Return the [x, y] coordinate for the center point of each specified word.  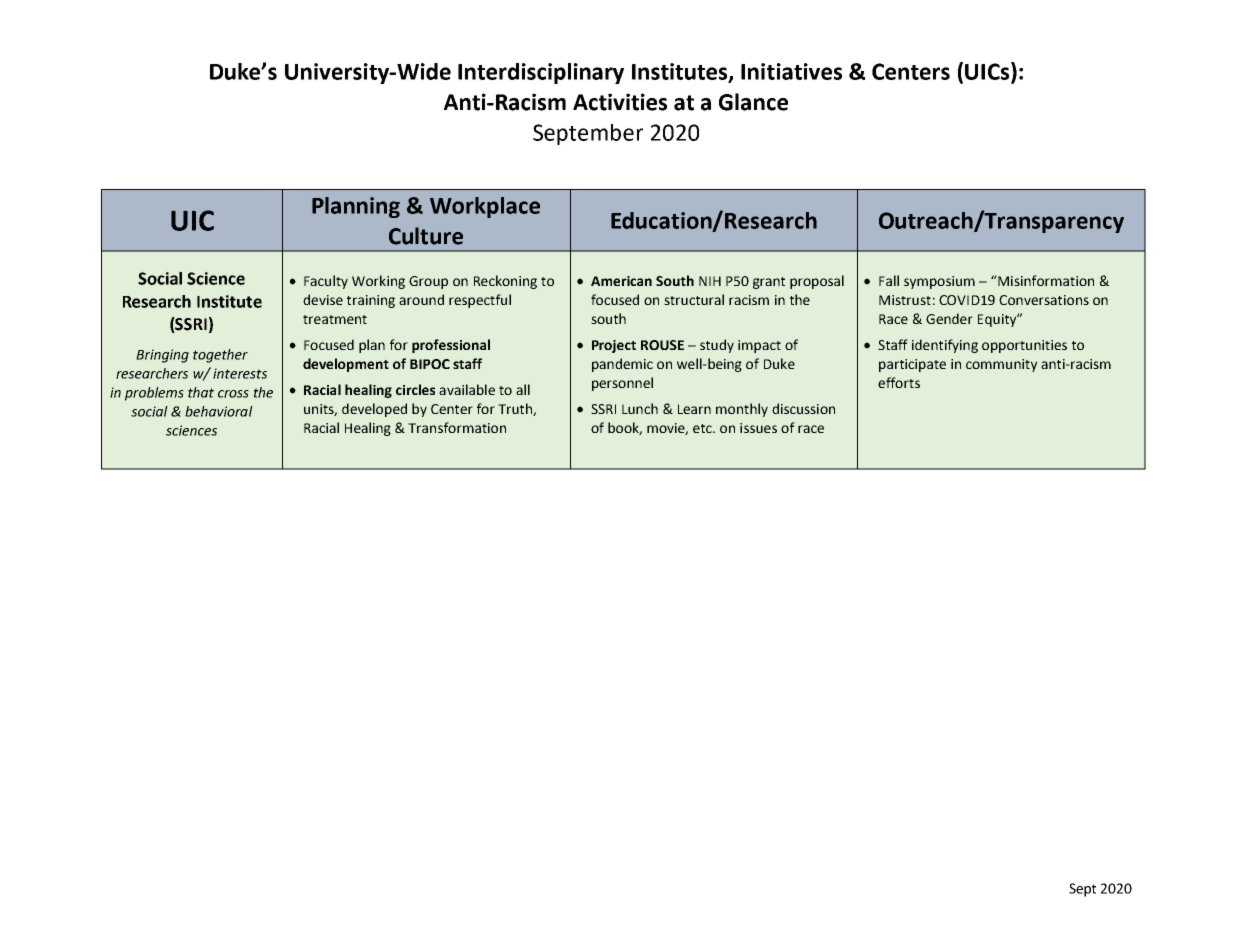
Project [614, 346]
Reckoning [505, 282]
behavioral [219, 411]
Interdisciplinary [541, 73]
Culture [426, 236]
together [220, 356]
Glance [753, 102]
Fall [889, 280]
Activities [620, 102]
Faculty [326, 282]
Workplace [485, 207]
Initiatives [791, 71]
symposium [939, 282]
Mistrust [905, 300]
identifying [945, 346]
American [621, 281]
